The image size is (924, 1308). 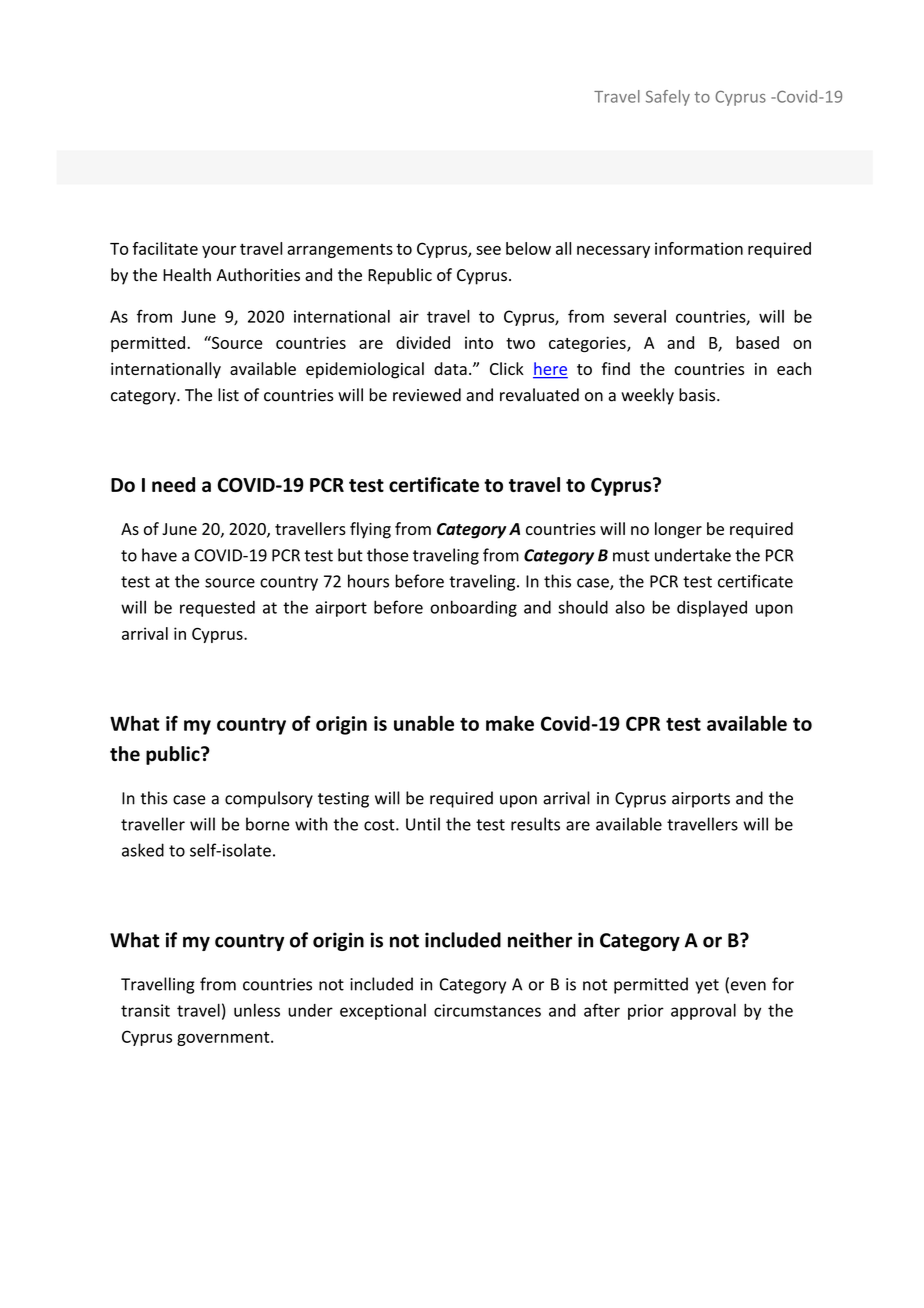 I want to click on Safely, so click(x=668, y=98).
